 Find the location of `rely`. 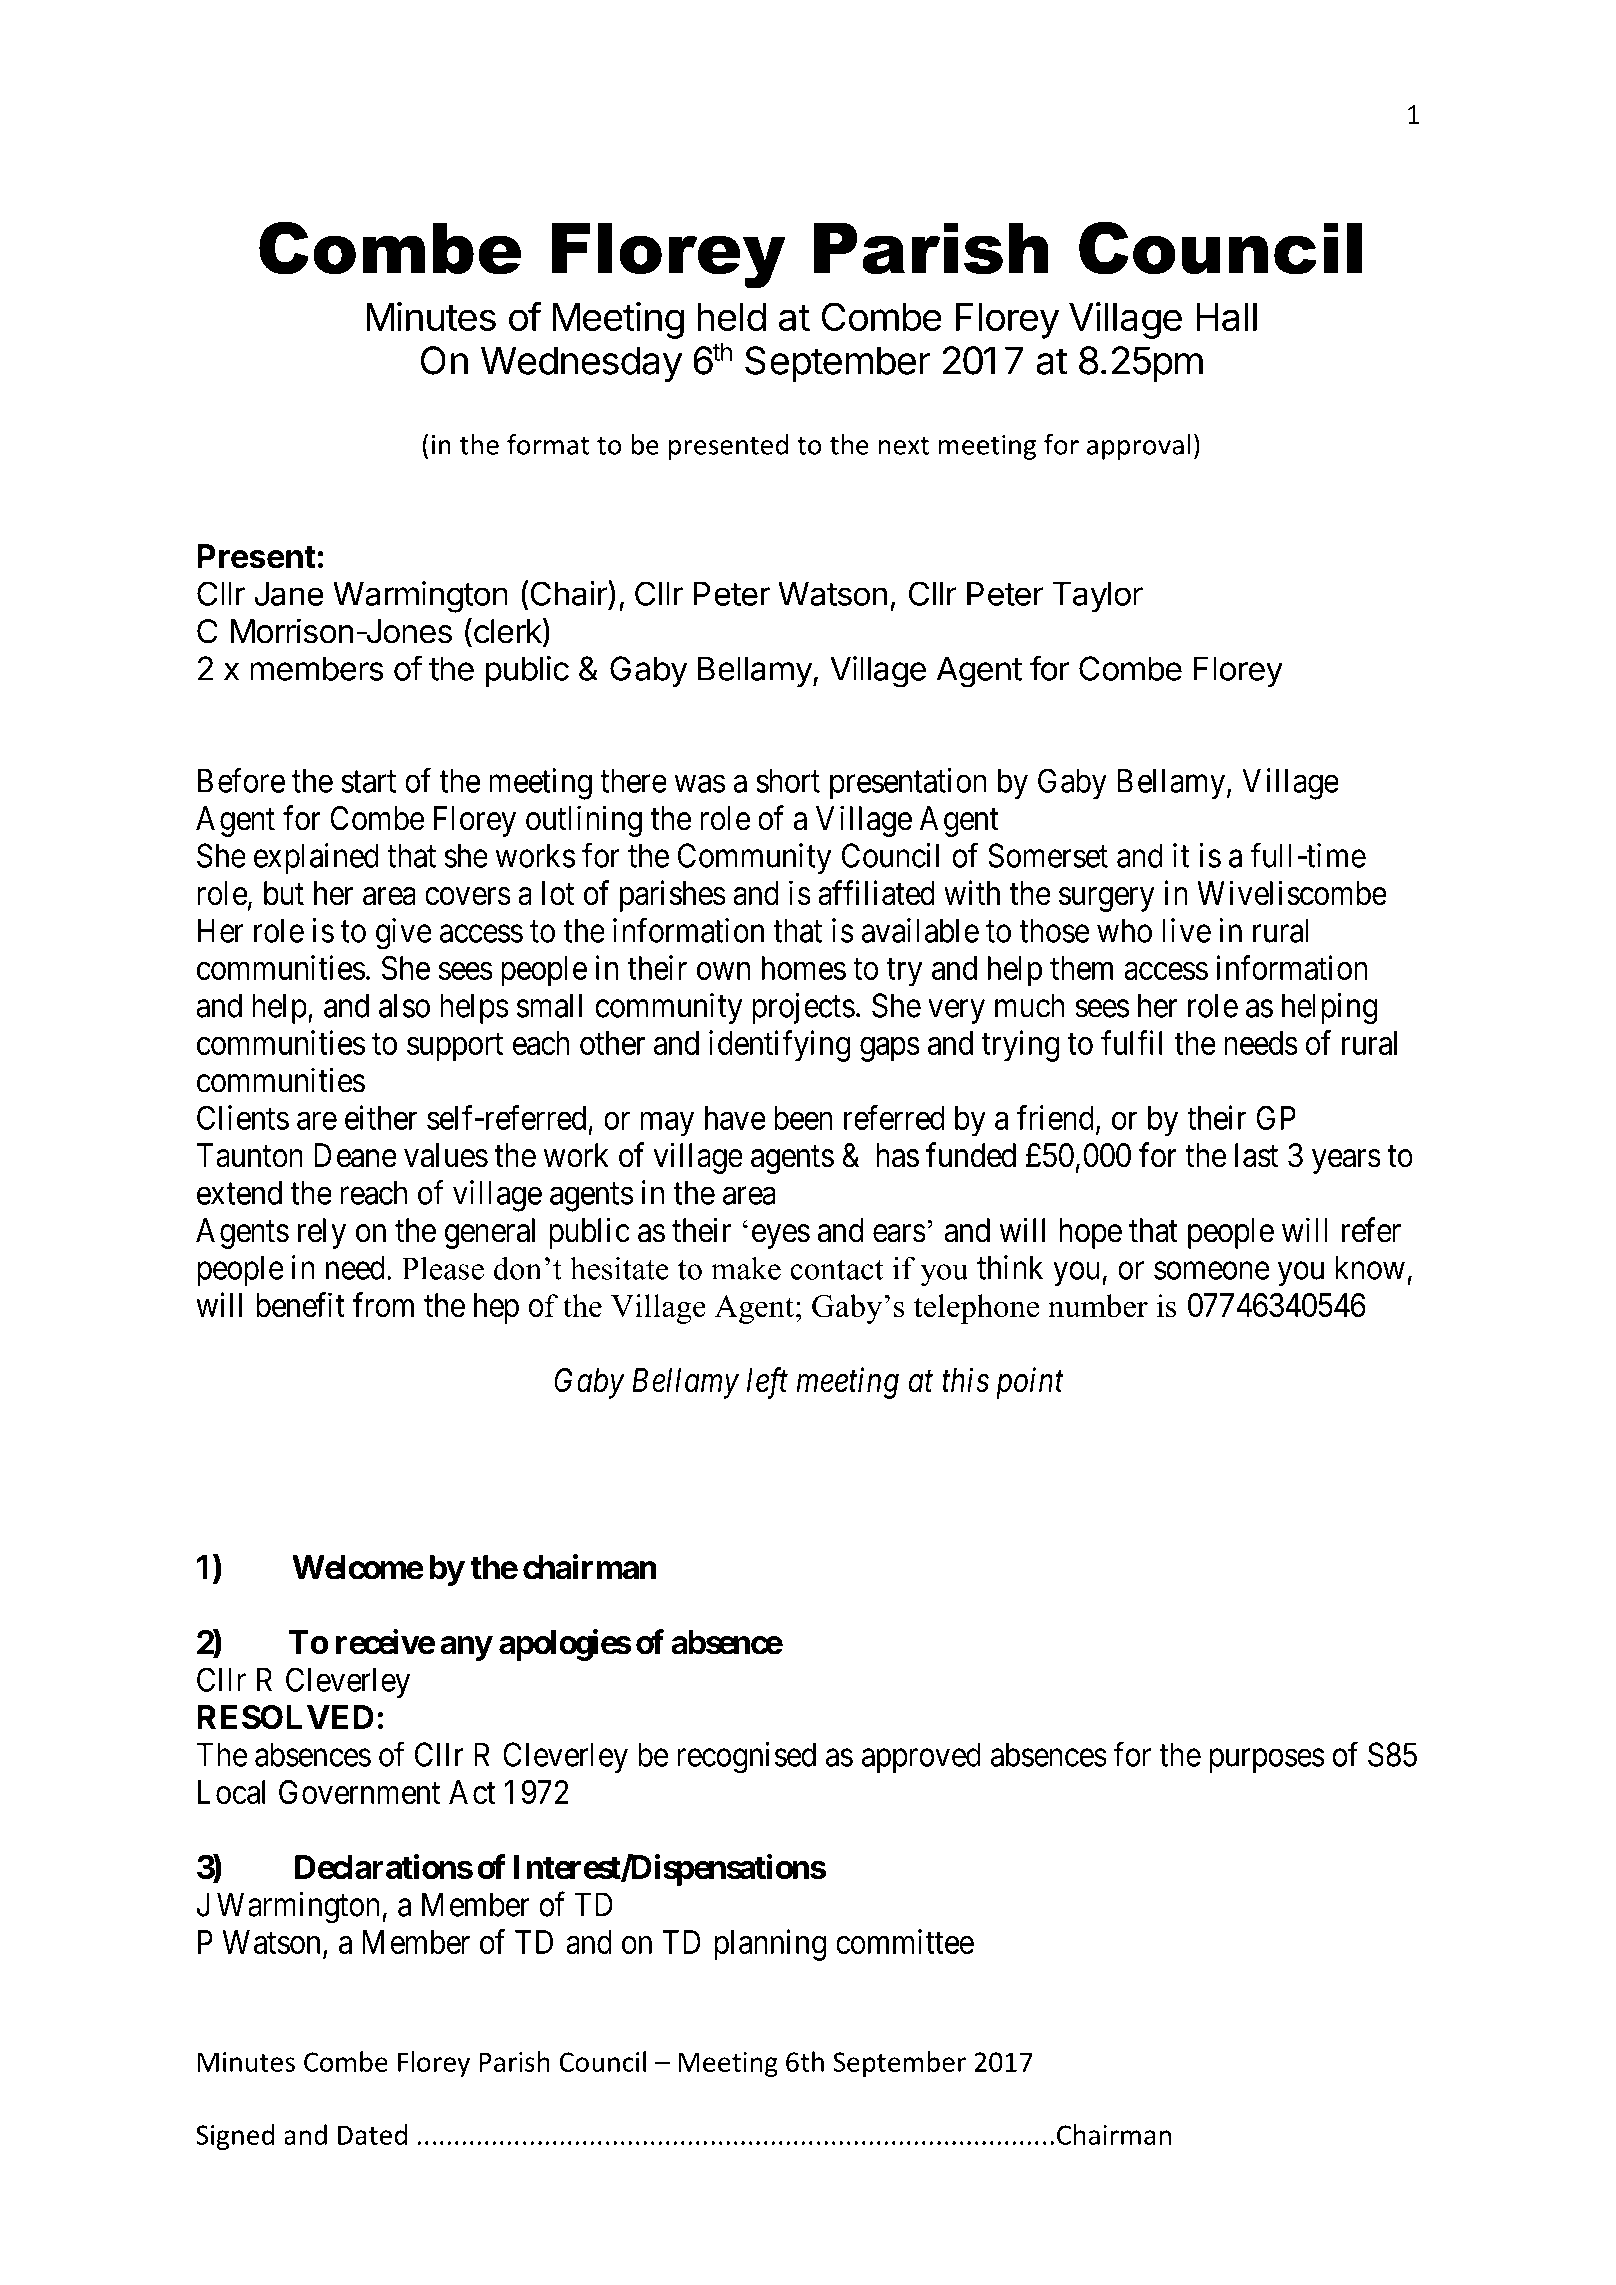

rely is located at coordinates (322, 1233).
